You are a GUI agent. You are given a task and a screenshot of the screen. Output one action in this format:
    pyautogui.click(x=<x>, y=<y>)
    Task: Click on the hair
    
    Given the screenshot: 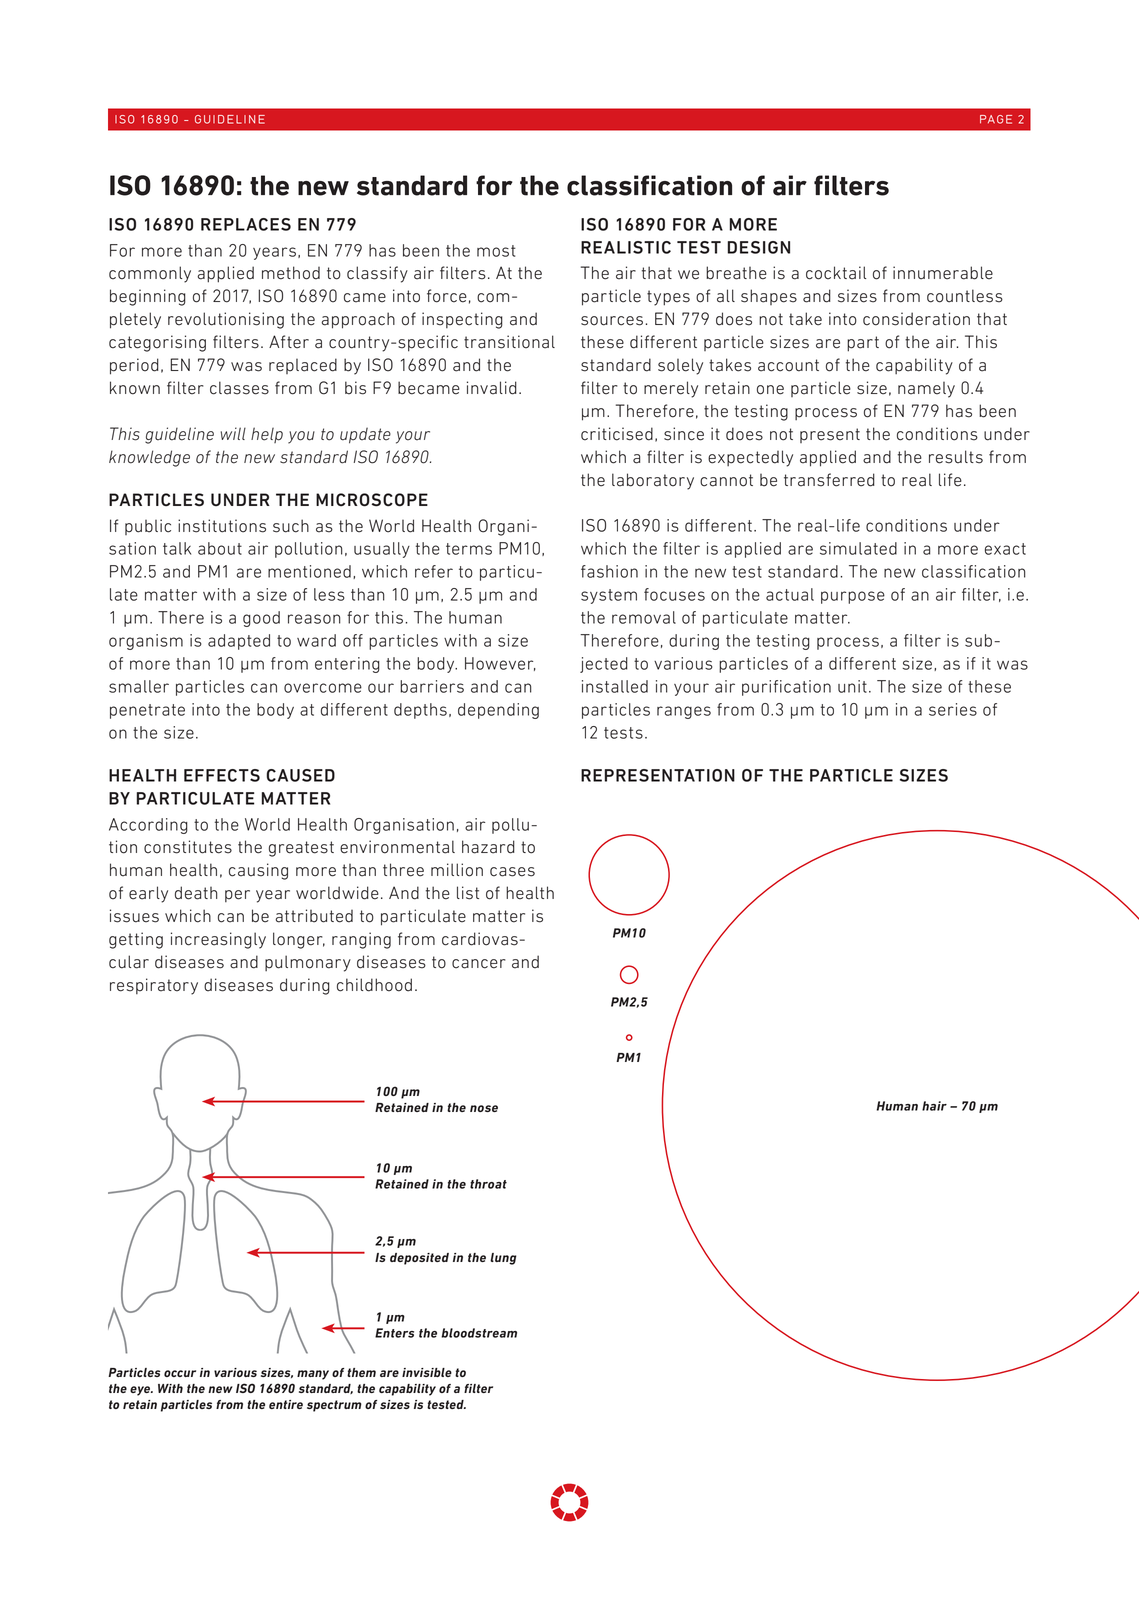 What is the action you would take?
    pyautogui.click(x=934, y=1106)
